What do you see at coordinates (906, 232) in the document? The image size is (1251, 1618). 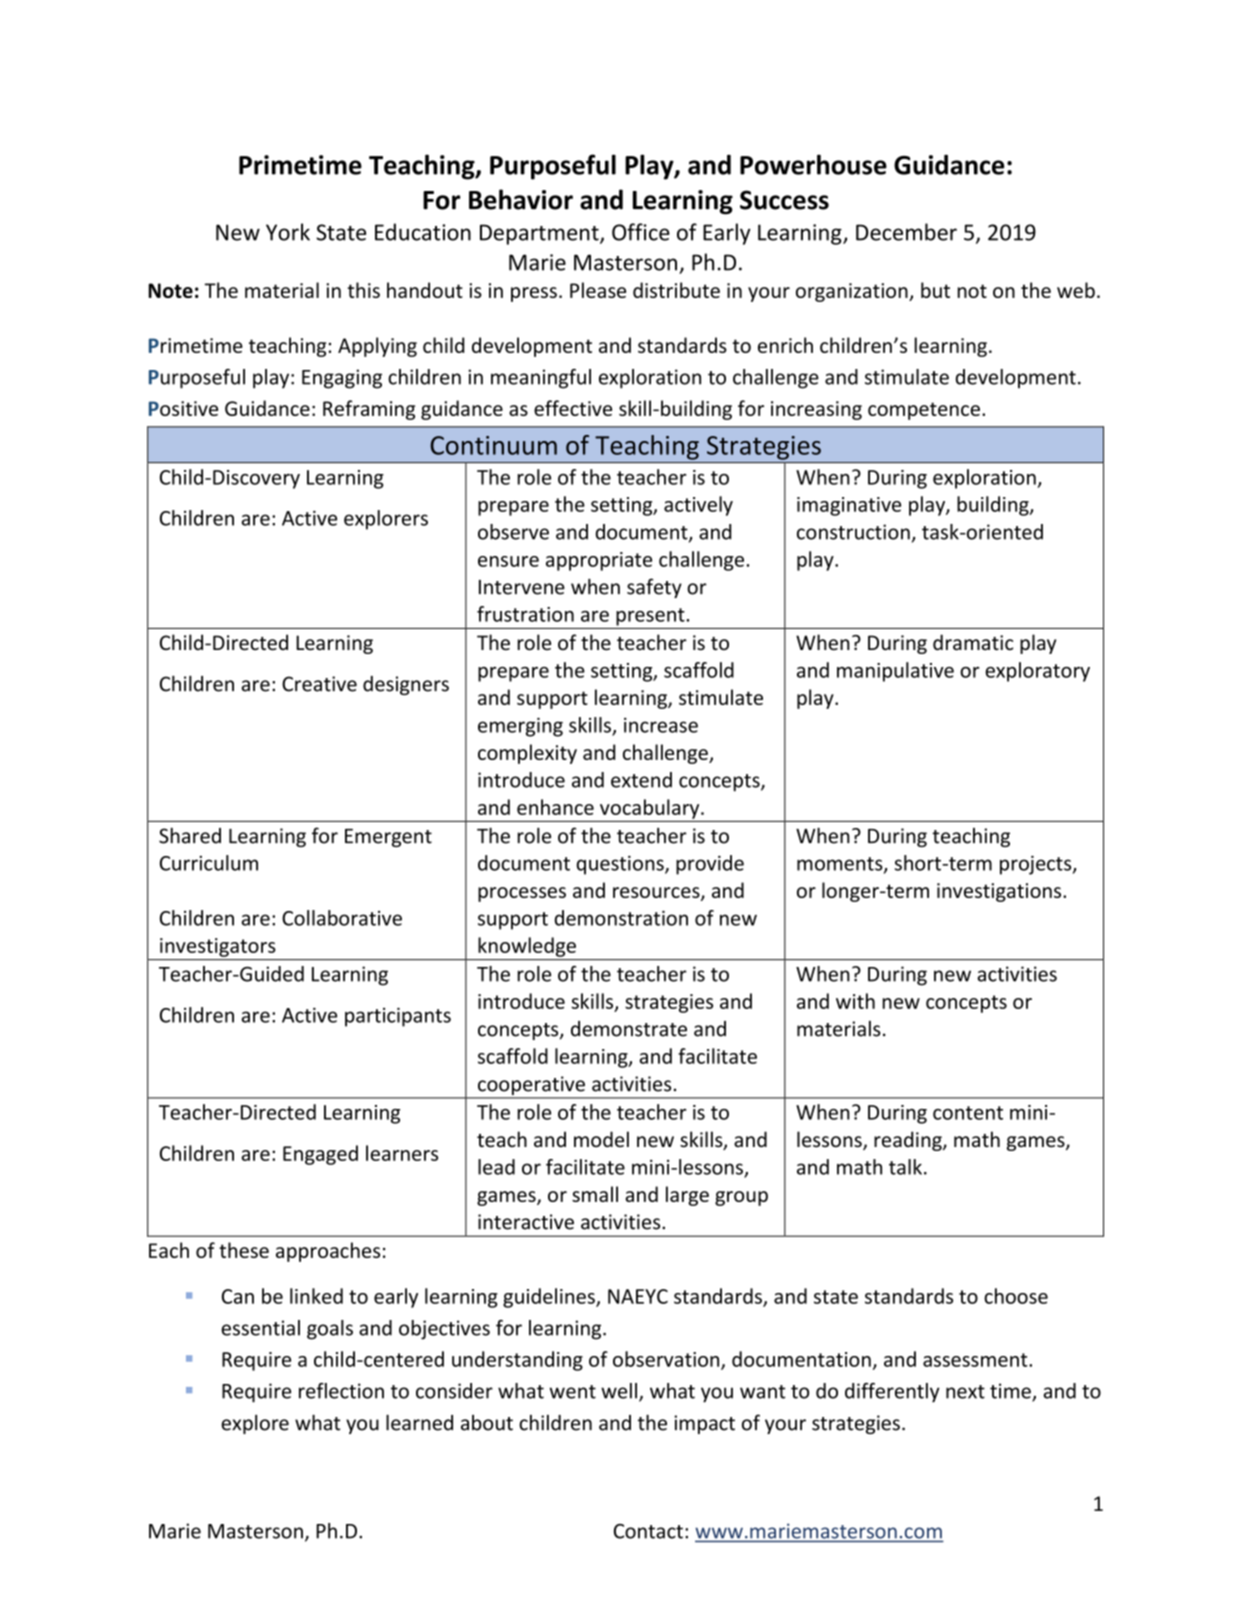 I see `December` at bounding box center [906, 232].
